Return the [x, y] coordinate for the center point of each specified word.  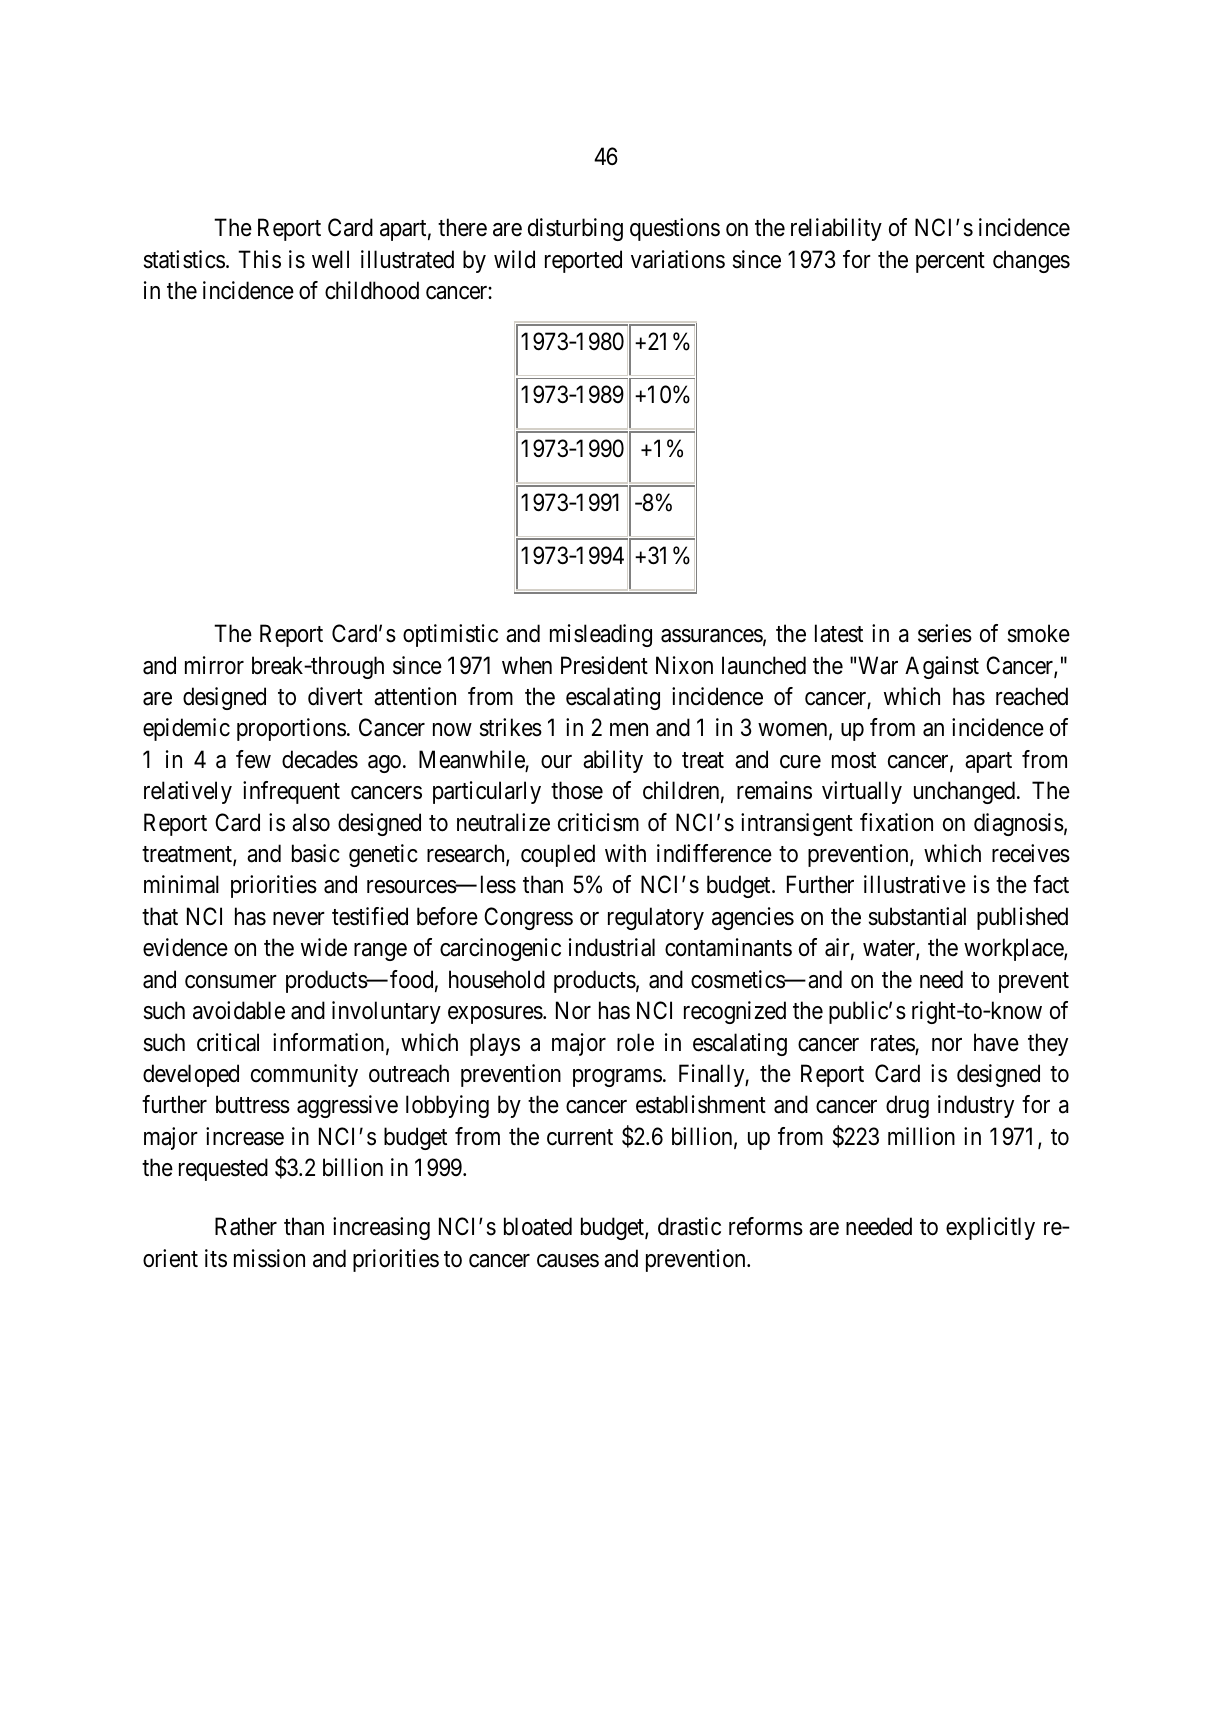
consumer [231, 982]
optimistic [450, 635]
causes [568, 1261]
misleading [601, 635]
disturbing [575, 229]
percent [950, 262]
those [577, 790]
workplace [1014, 949]
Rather [246, 1226]
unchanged [966, 792]
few [253, 759]
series [945, 633]
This [259, 259]
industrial [612, 947]
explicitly [990, 1228]
